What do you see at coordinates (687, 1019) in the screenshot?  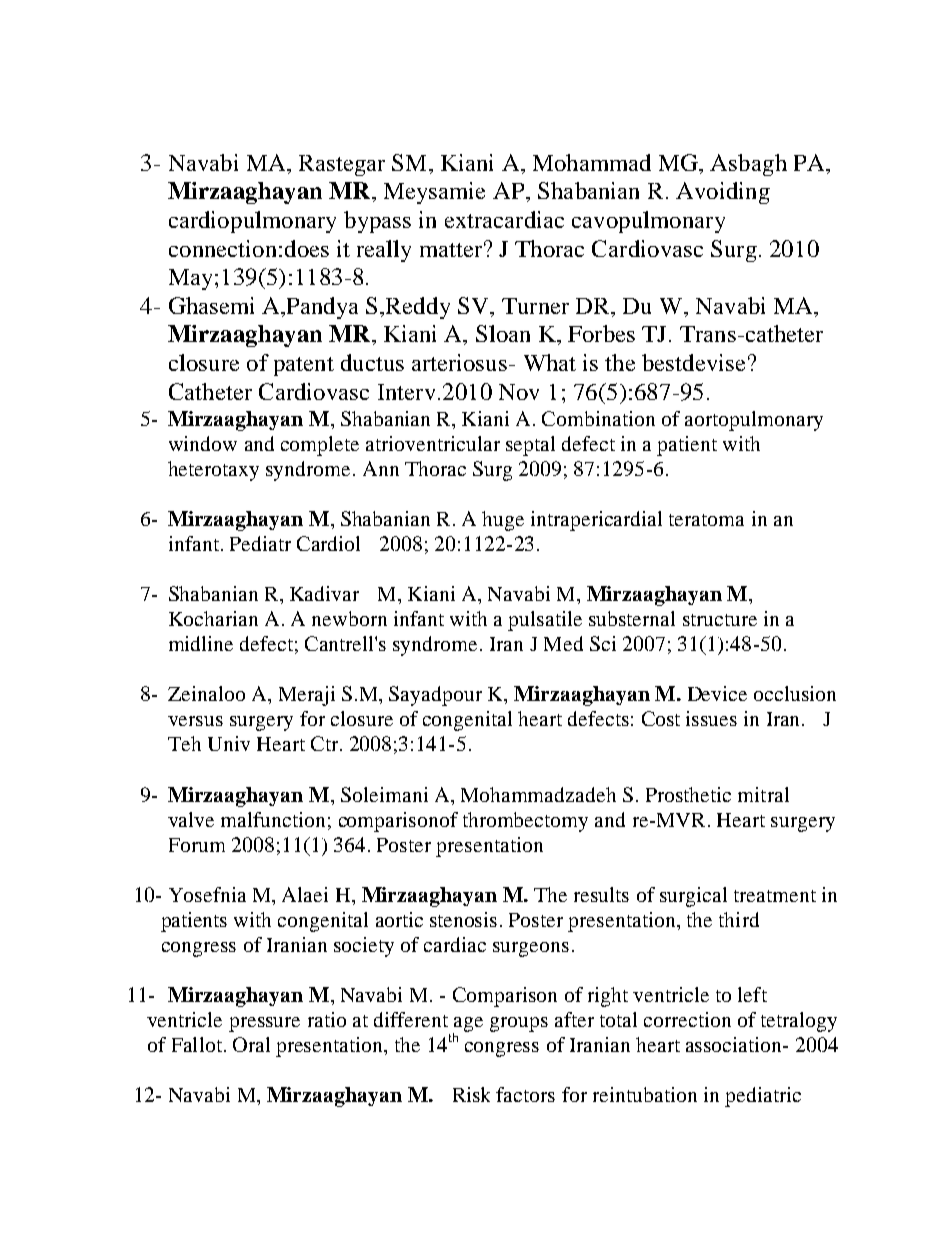 I see `correction` at bounding box center [687, 1019].
